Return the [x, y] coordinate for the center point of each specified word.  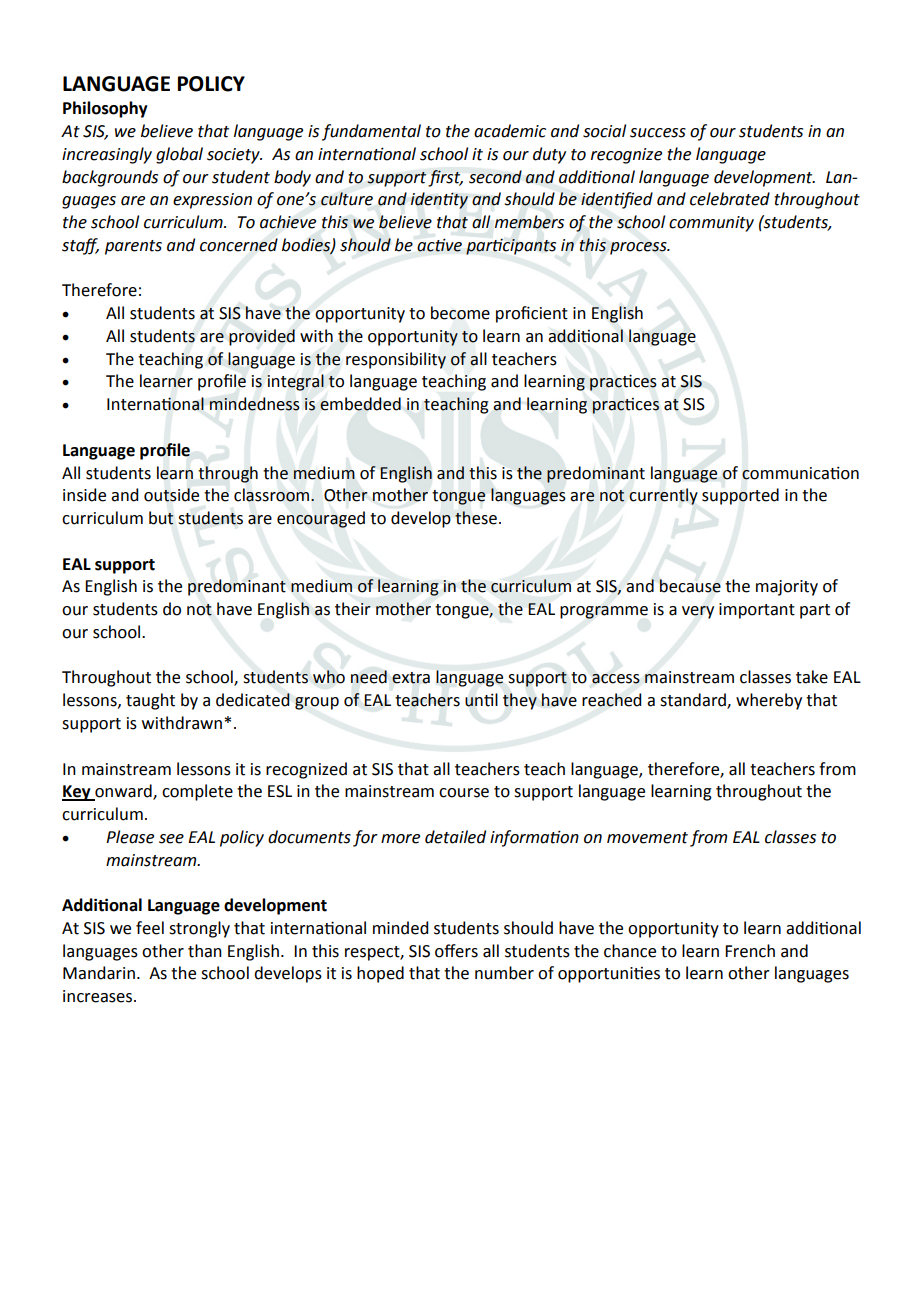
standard [694, 701]
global [179, 155]
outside [171, 495]
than [205, 951]
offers [456, 951]
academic [510, 131]
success [658, 133]
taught [150, 701]
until [481, 700]
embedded [360, 404]
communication [800, 473]
